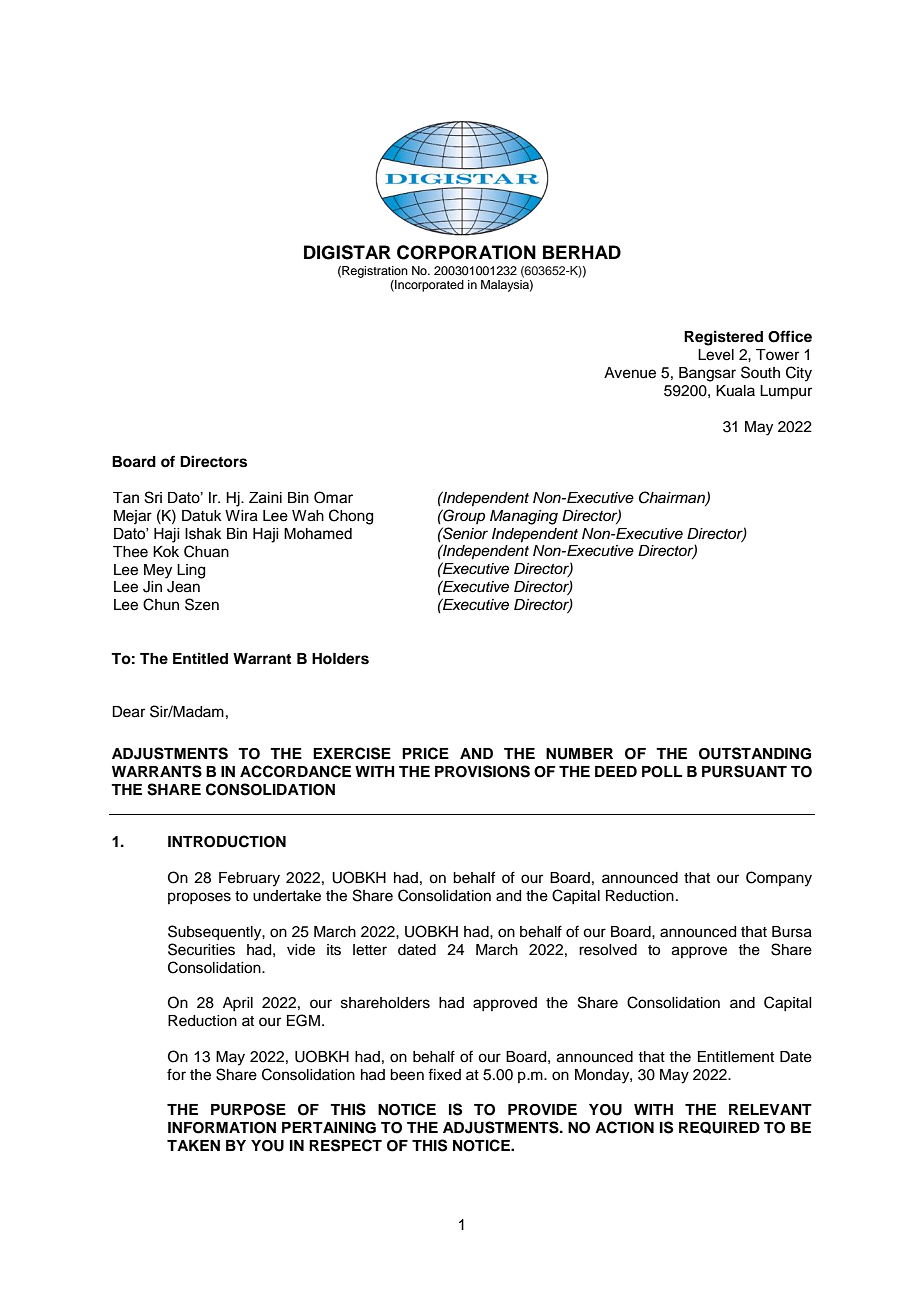 This screenshot has width=924, height=1307. What do you see at coordinates (466, 252) in the screenshot?
I see `CORPORATION` at bounding box center [466, 252].
